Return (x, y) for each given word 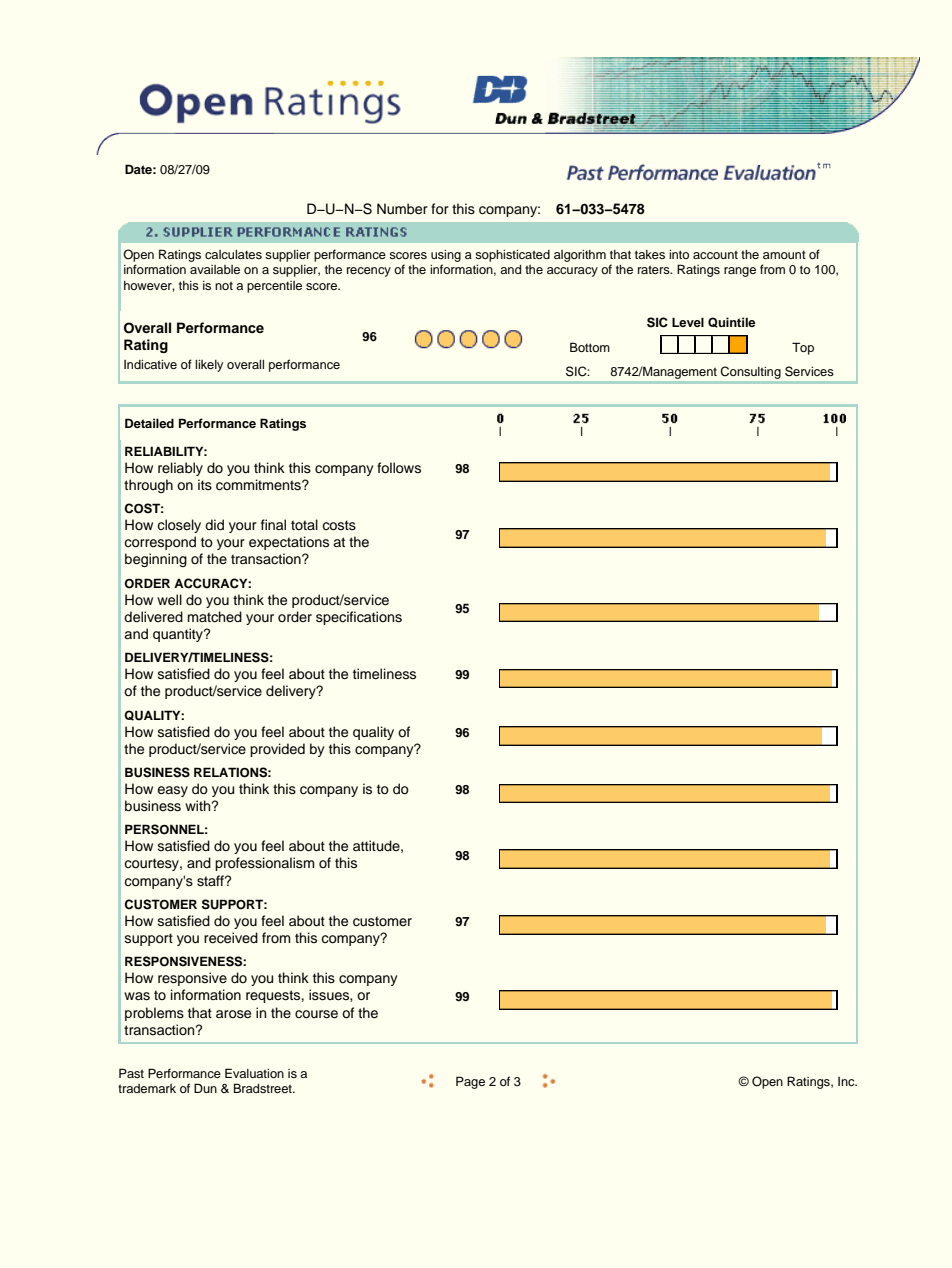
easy (172, 791)
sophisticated (512, 256)
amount (784, 255)
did (214, 525)
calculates (233, 254)
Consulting (751, 372)
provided (277, 750)
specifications (359, 618)
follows (399, 468)
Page (470, 1082)
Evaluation (254, 1073)
